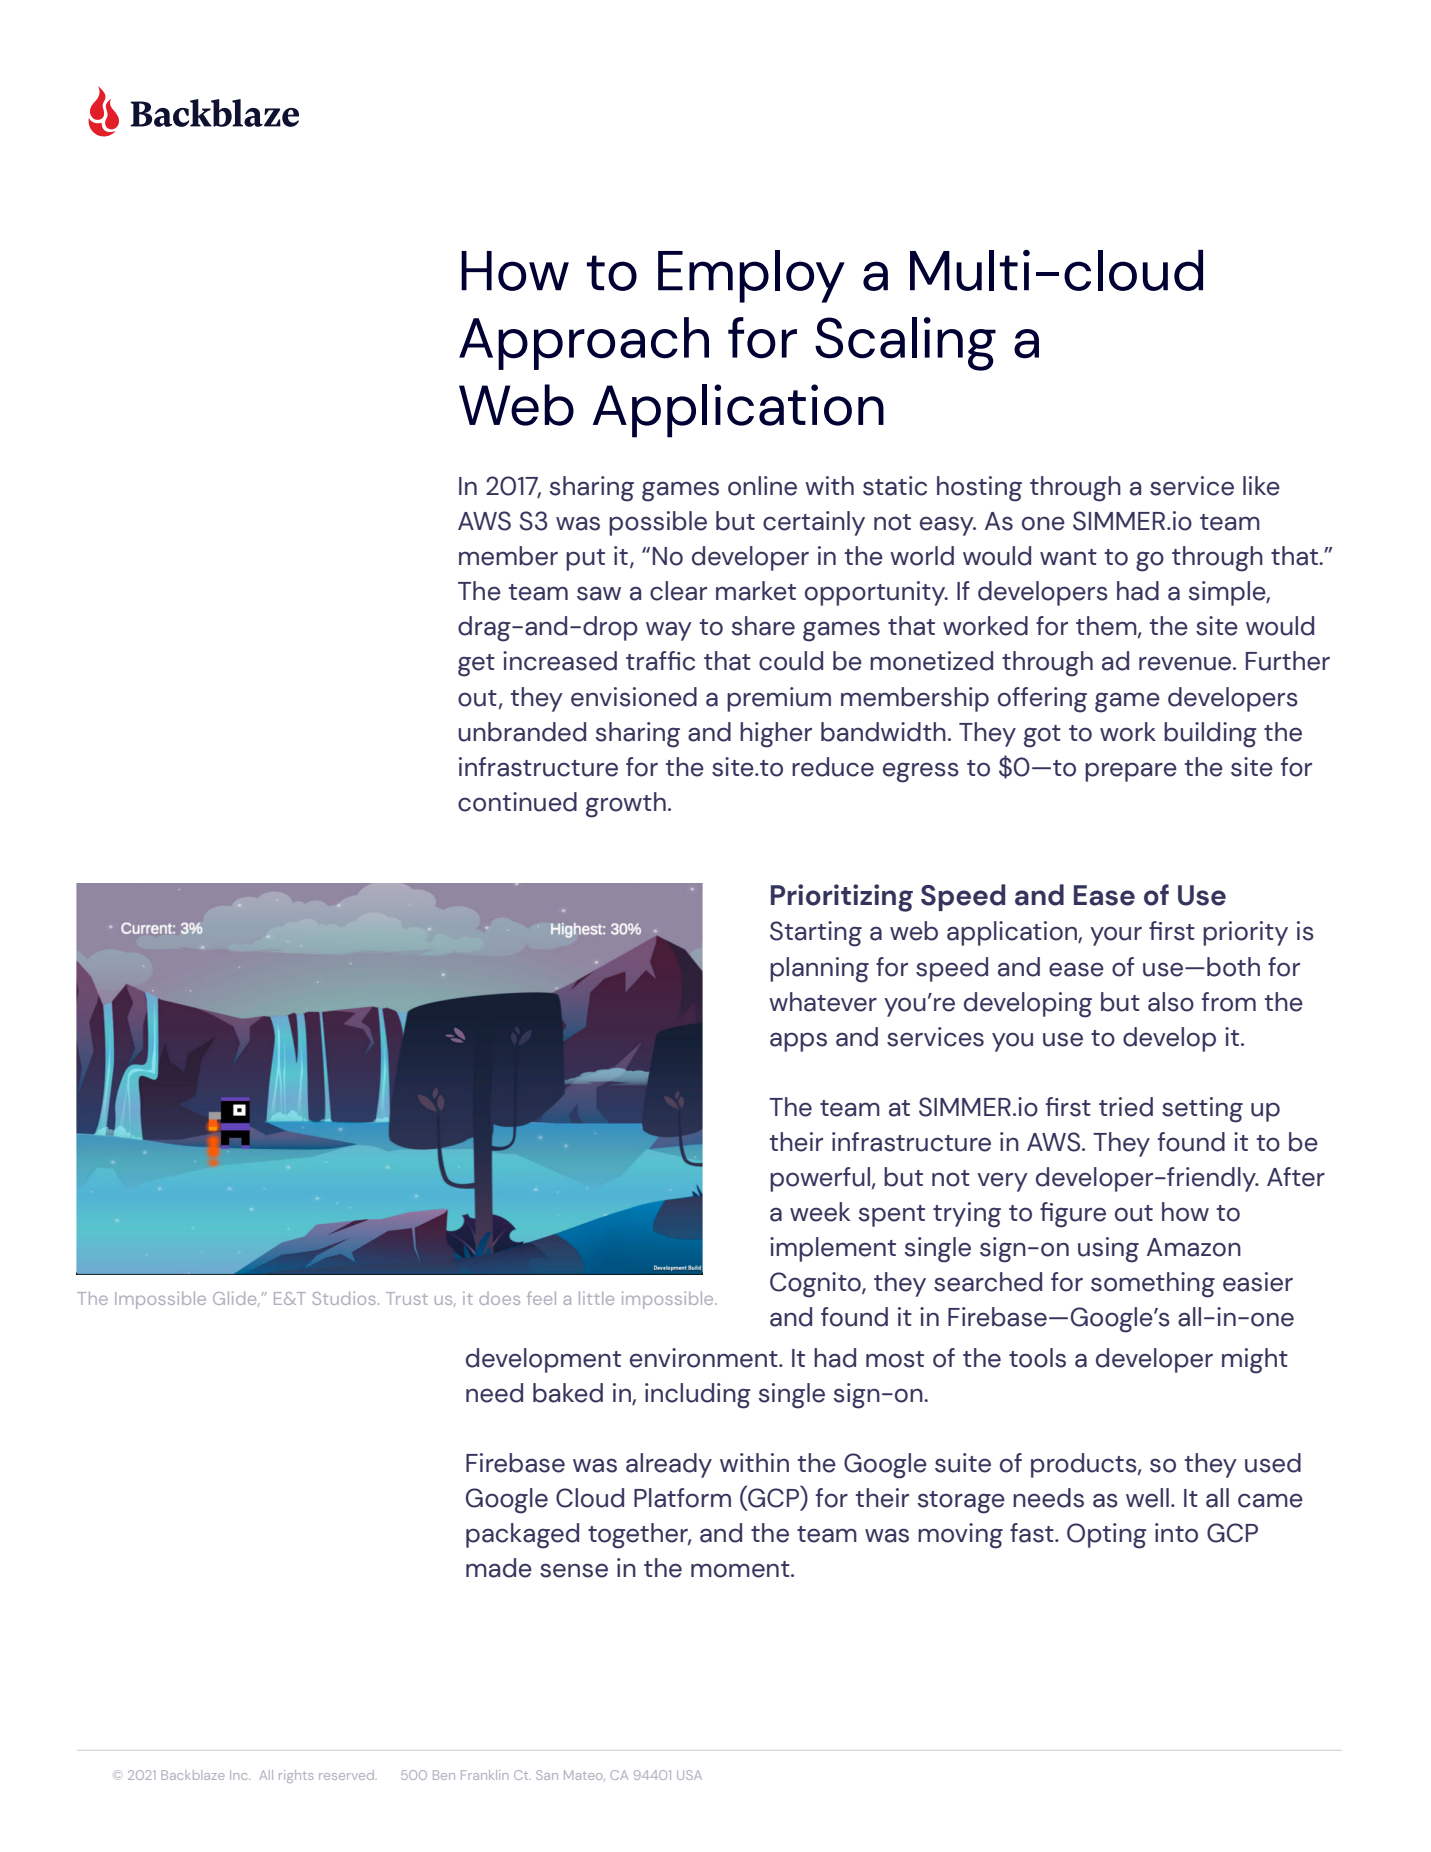 This screenshot has height=1852, width=1431. I want to click on market, so click(756, 591).
